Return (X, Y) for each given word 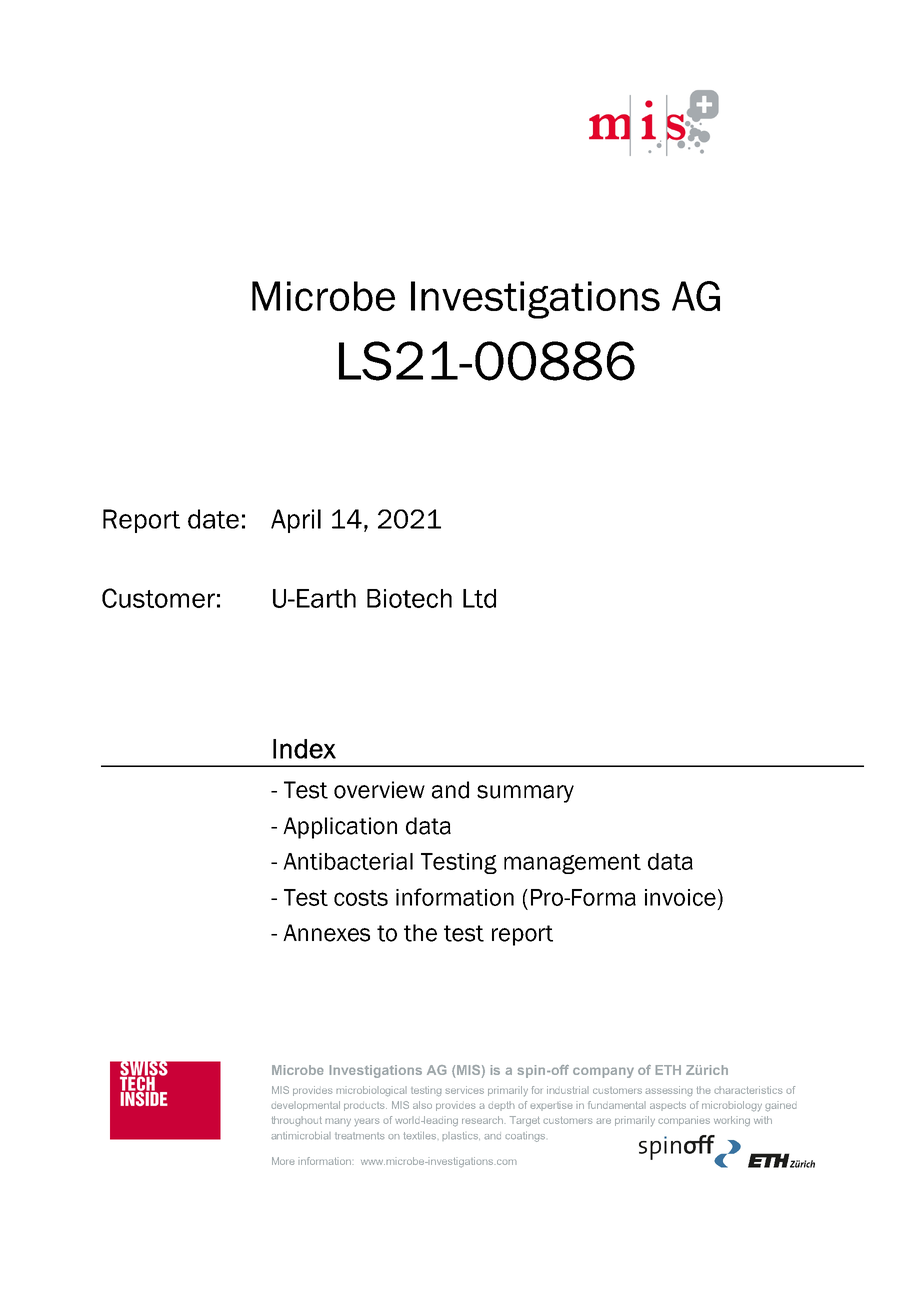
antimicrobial (301, 1136)
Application (340, 828)
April (296, 521)
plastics (461, 1136)
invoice (680, 897)
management (572, 864)
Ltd (479, 598)
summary (525, 794)
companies (684, 1121)
